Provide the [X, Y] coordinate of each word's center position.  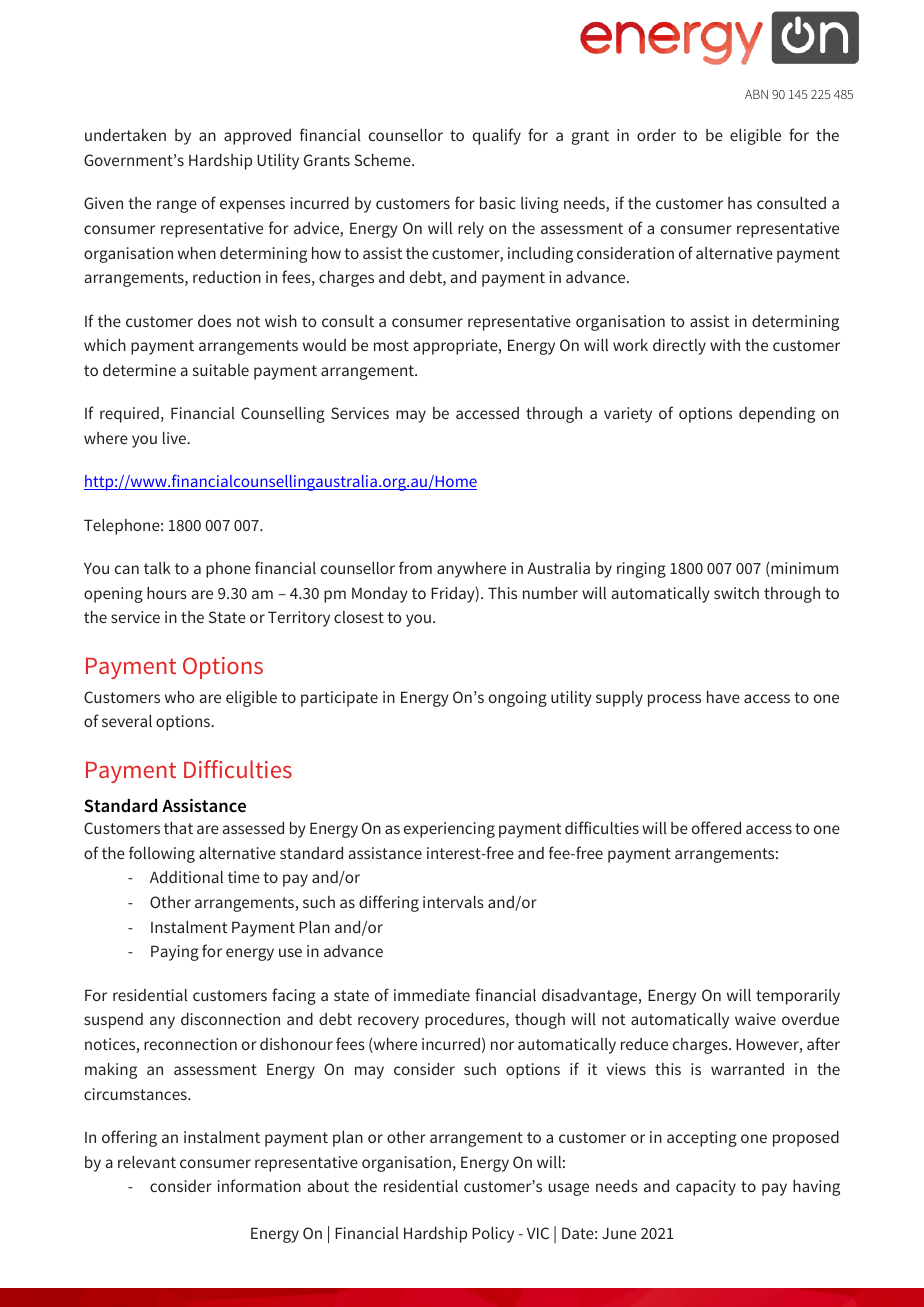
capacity [706, 1188]
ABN [756, 94]
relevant [147, 1162]
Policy [493, 1235]
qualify [497, 136]
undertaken [125, 135]
